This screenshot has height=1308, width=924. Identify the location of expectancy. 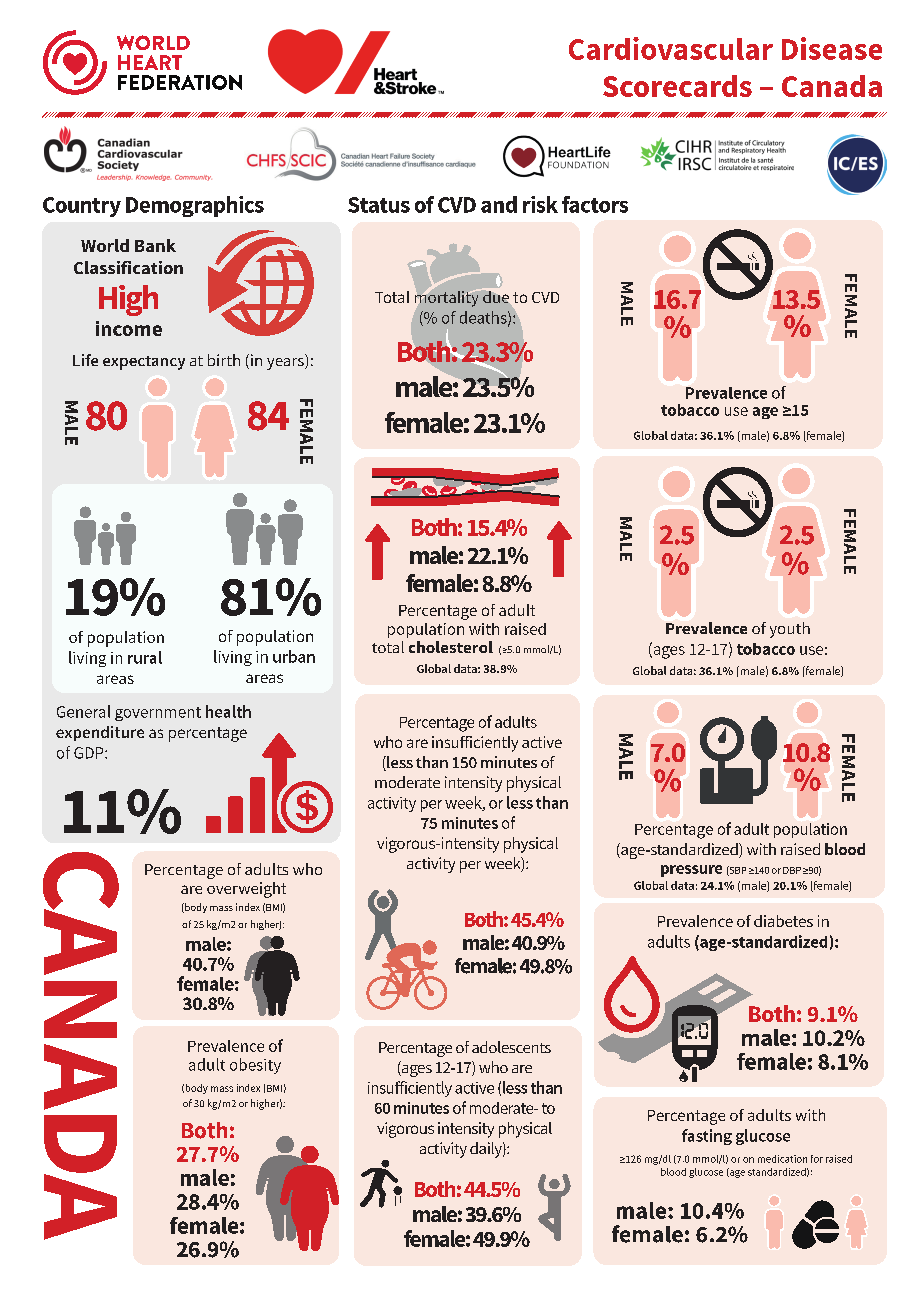
(144, 363).
